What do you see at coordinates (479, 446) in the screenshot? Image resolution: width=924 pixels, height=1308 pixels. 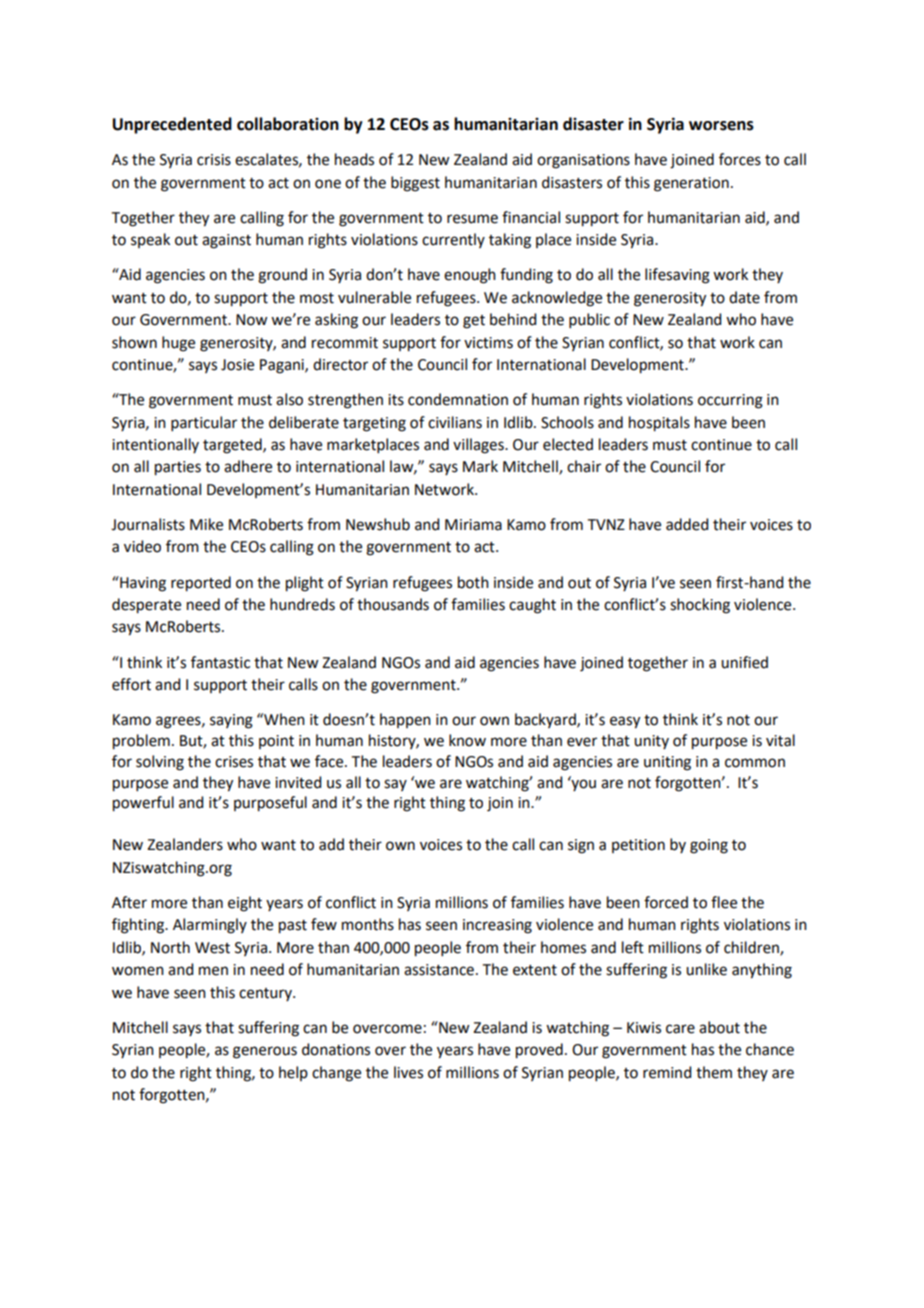 I see `villages` at bounding box center [479, 446].
